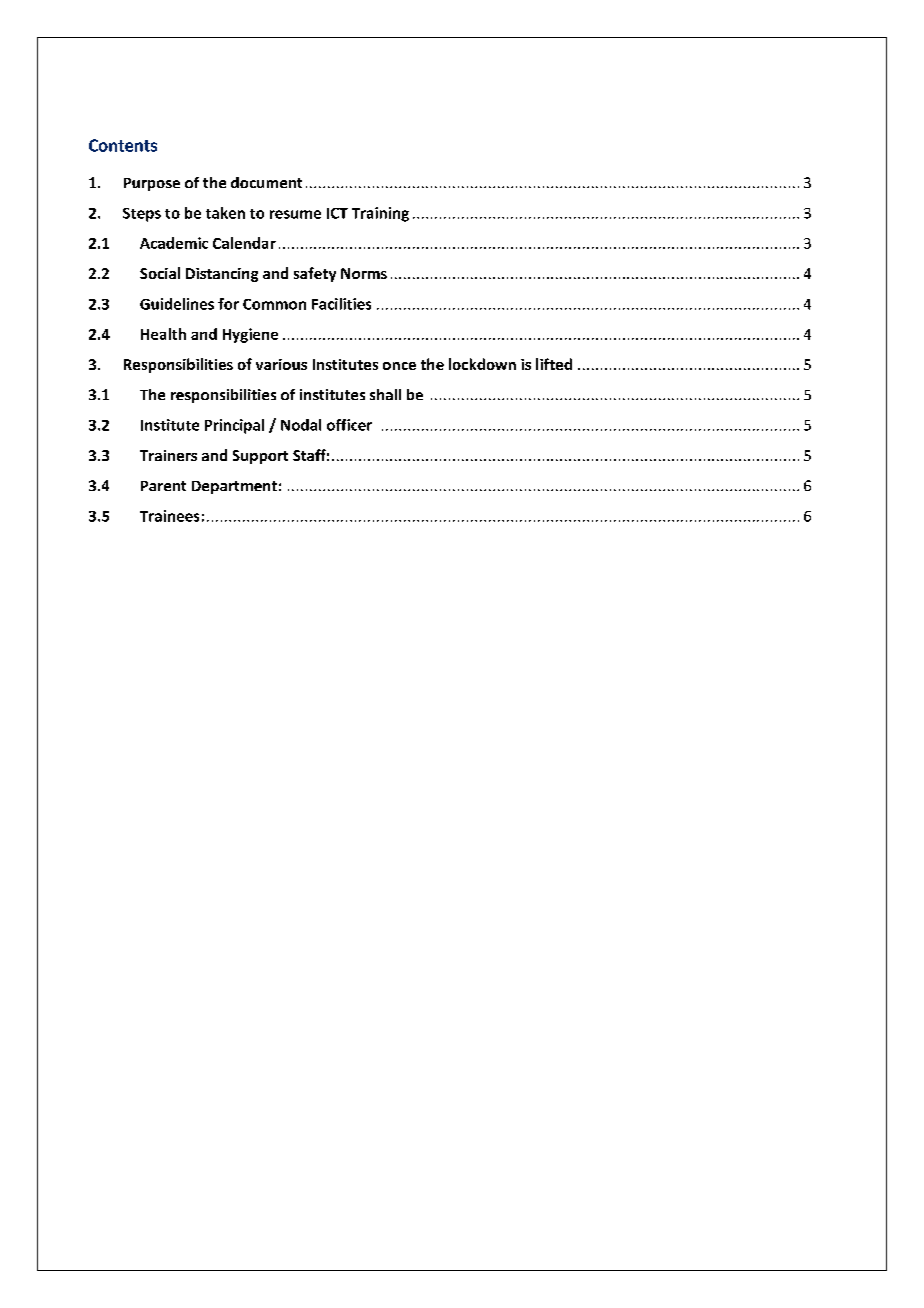 Image resolution: width=924 pixels, height=1308 pixels. What do you see at coordinates (260, 457) in the screenshot?
I see `Support` at bounding box center [260, 457].
